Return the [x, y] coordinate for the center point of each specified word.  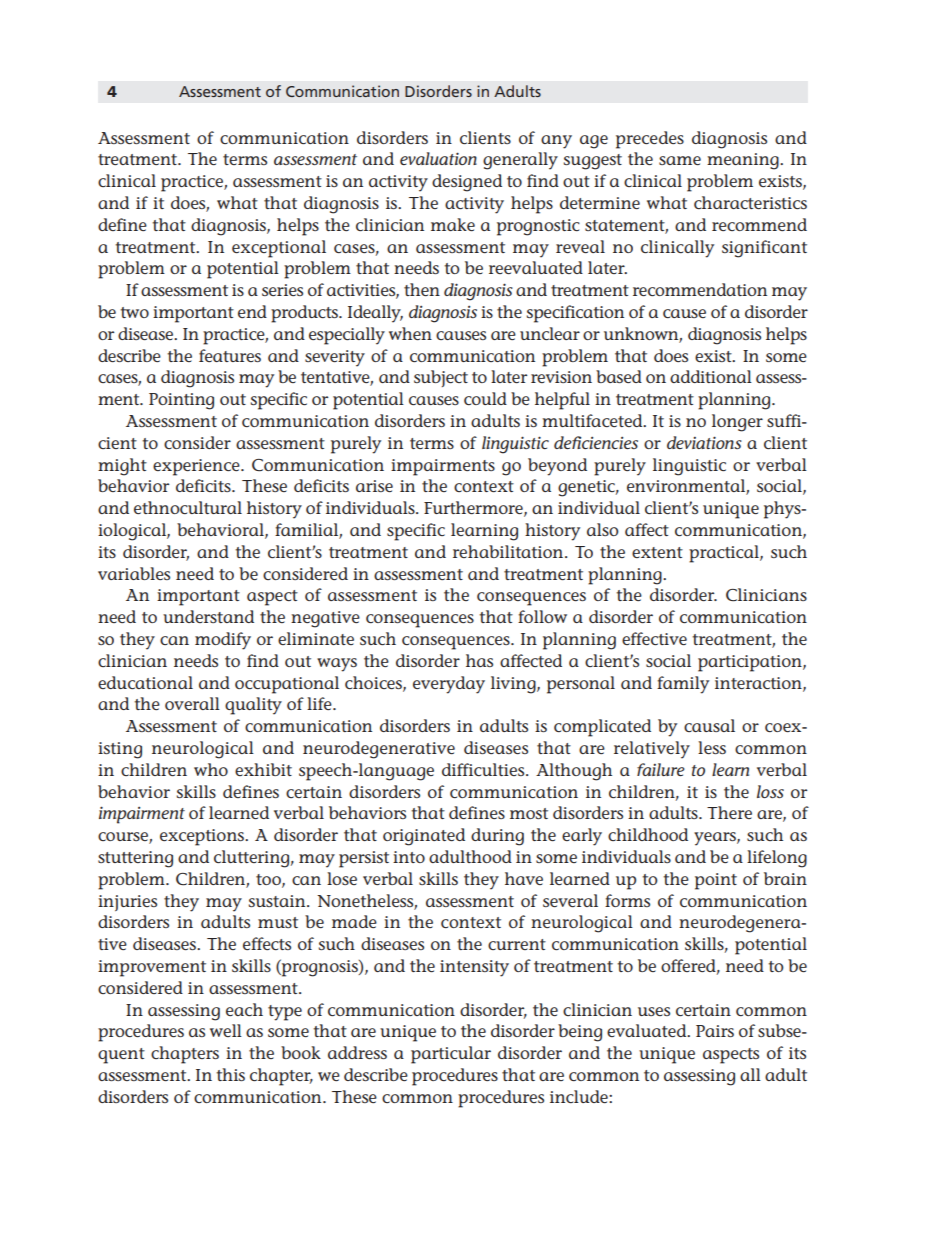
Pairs [715, 1031]
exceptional [279, 249]
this [230, 1074]
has [479, 660]
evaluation [438, 158]
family [683, 685]
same [680, 160]
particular [451, 1055]
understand [208, 616]
